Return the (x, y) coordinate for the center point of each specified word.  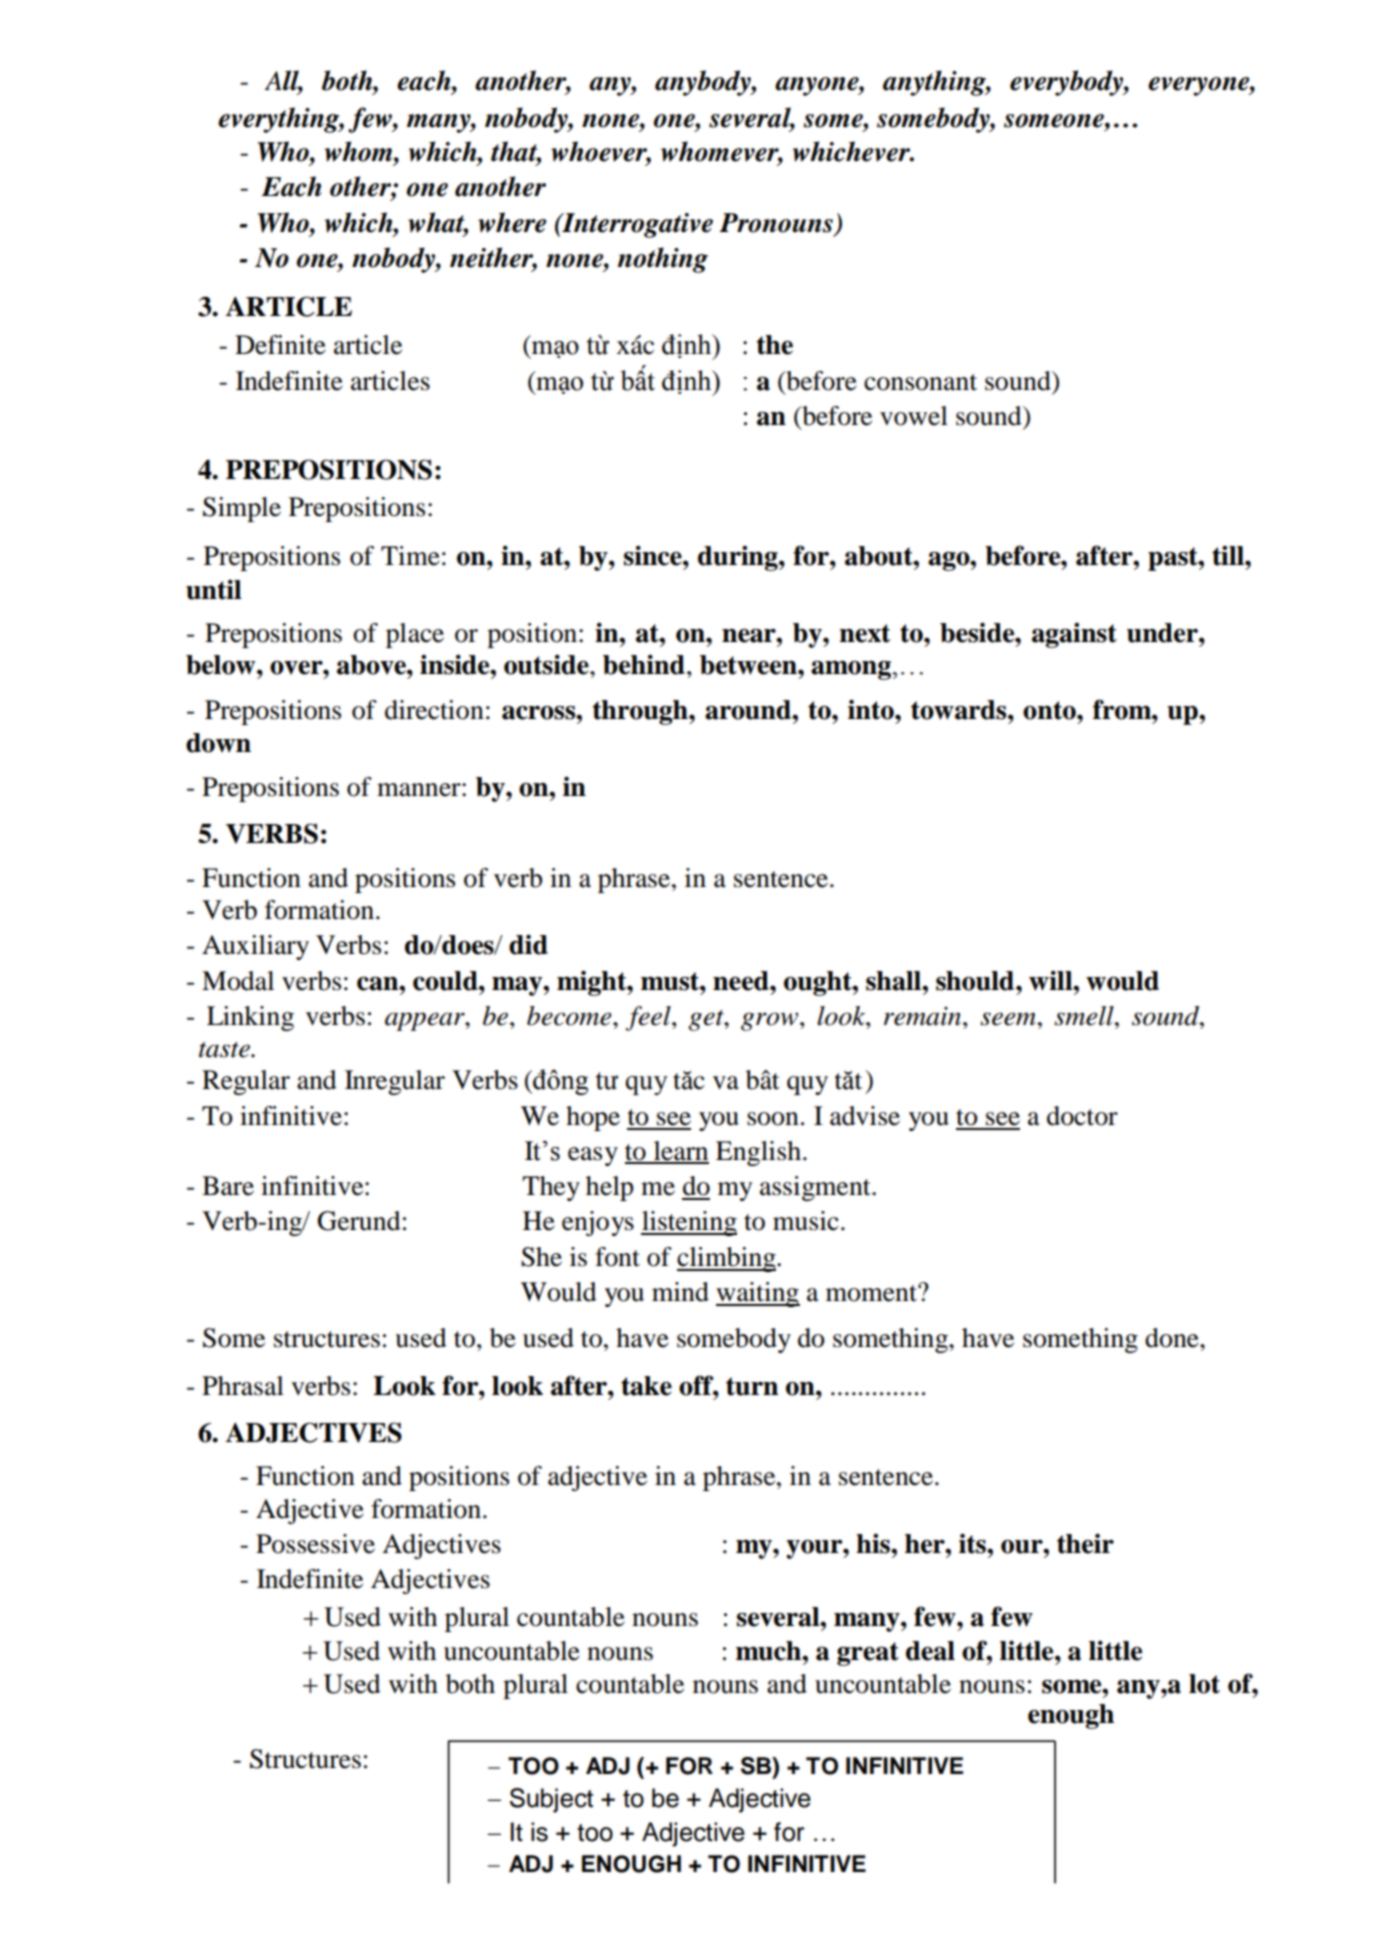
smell (1085, 1016)
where (512, 222)
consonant (920, 382)
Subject (551, 1800)
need (742, 981)
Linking (250, 1018)
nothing (663, 260)
